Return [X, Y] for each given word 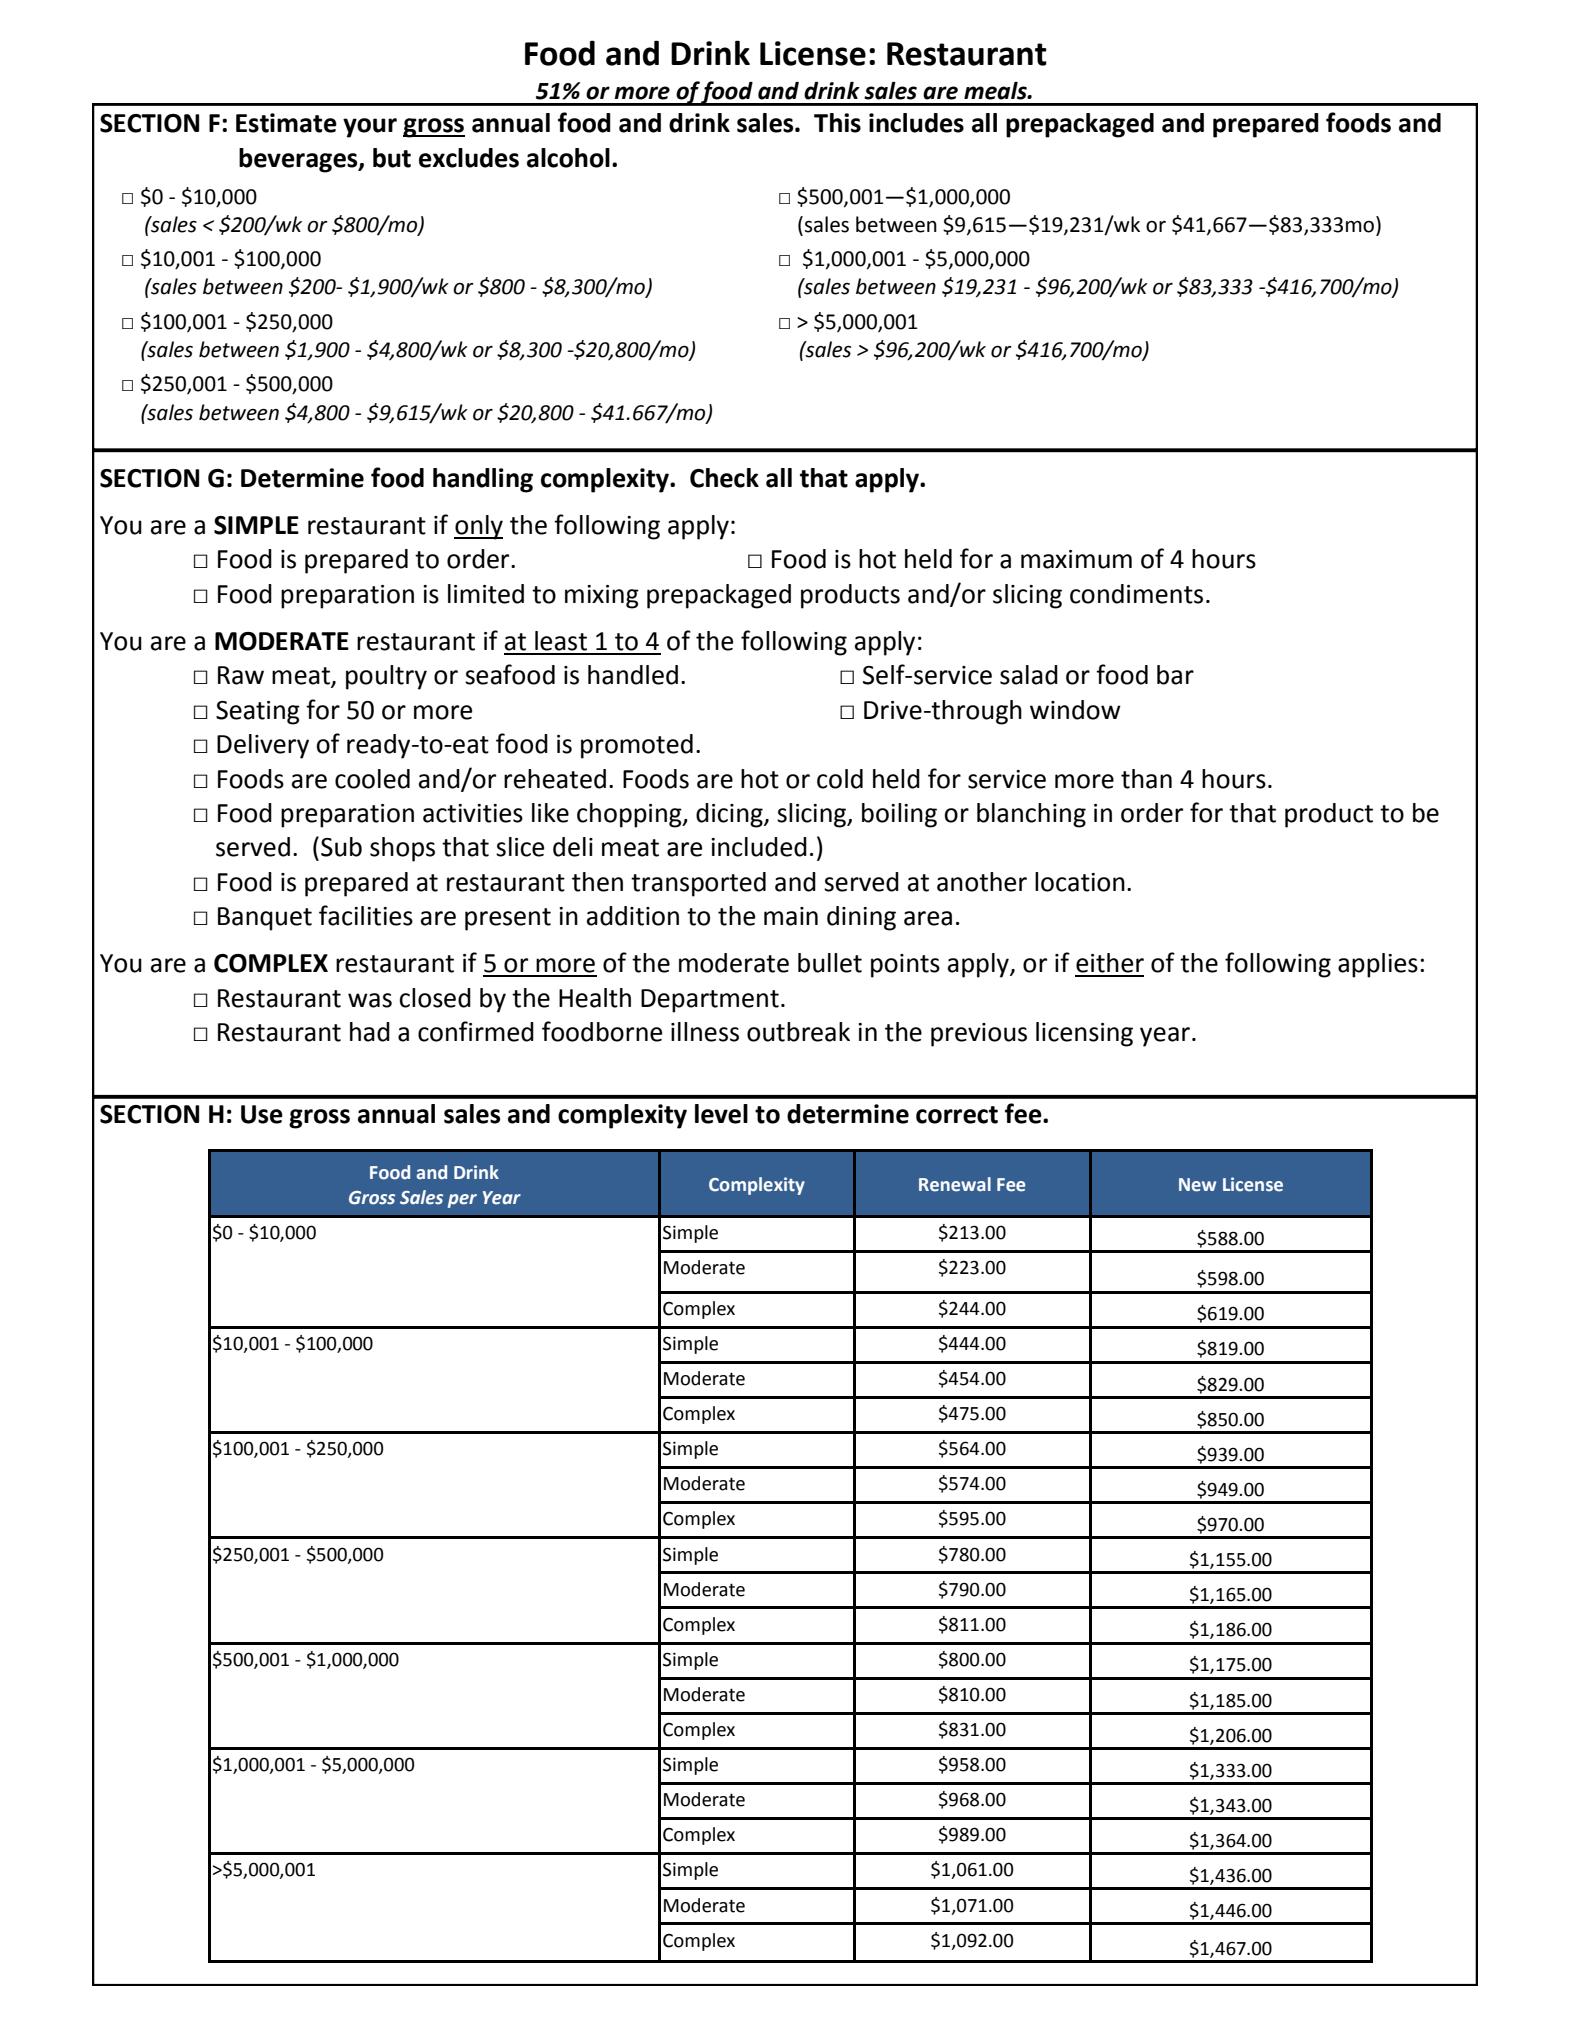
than [1146, 779]
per [462, 1201]
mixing [602, 597]
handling [483, 480]
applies [1378, 965]
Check [724, 478]
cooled [372, 779]
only [478, 527]
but [392, 158]
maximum [1076, 559]
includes [916, 123]
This [837, 123]
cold [840, 779]
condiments [1136, 594]
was [370, 1000]
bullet [830, 963]
